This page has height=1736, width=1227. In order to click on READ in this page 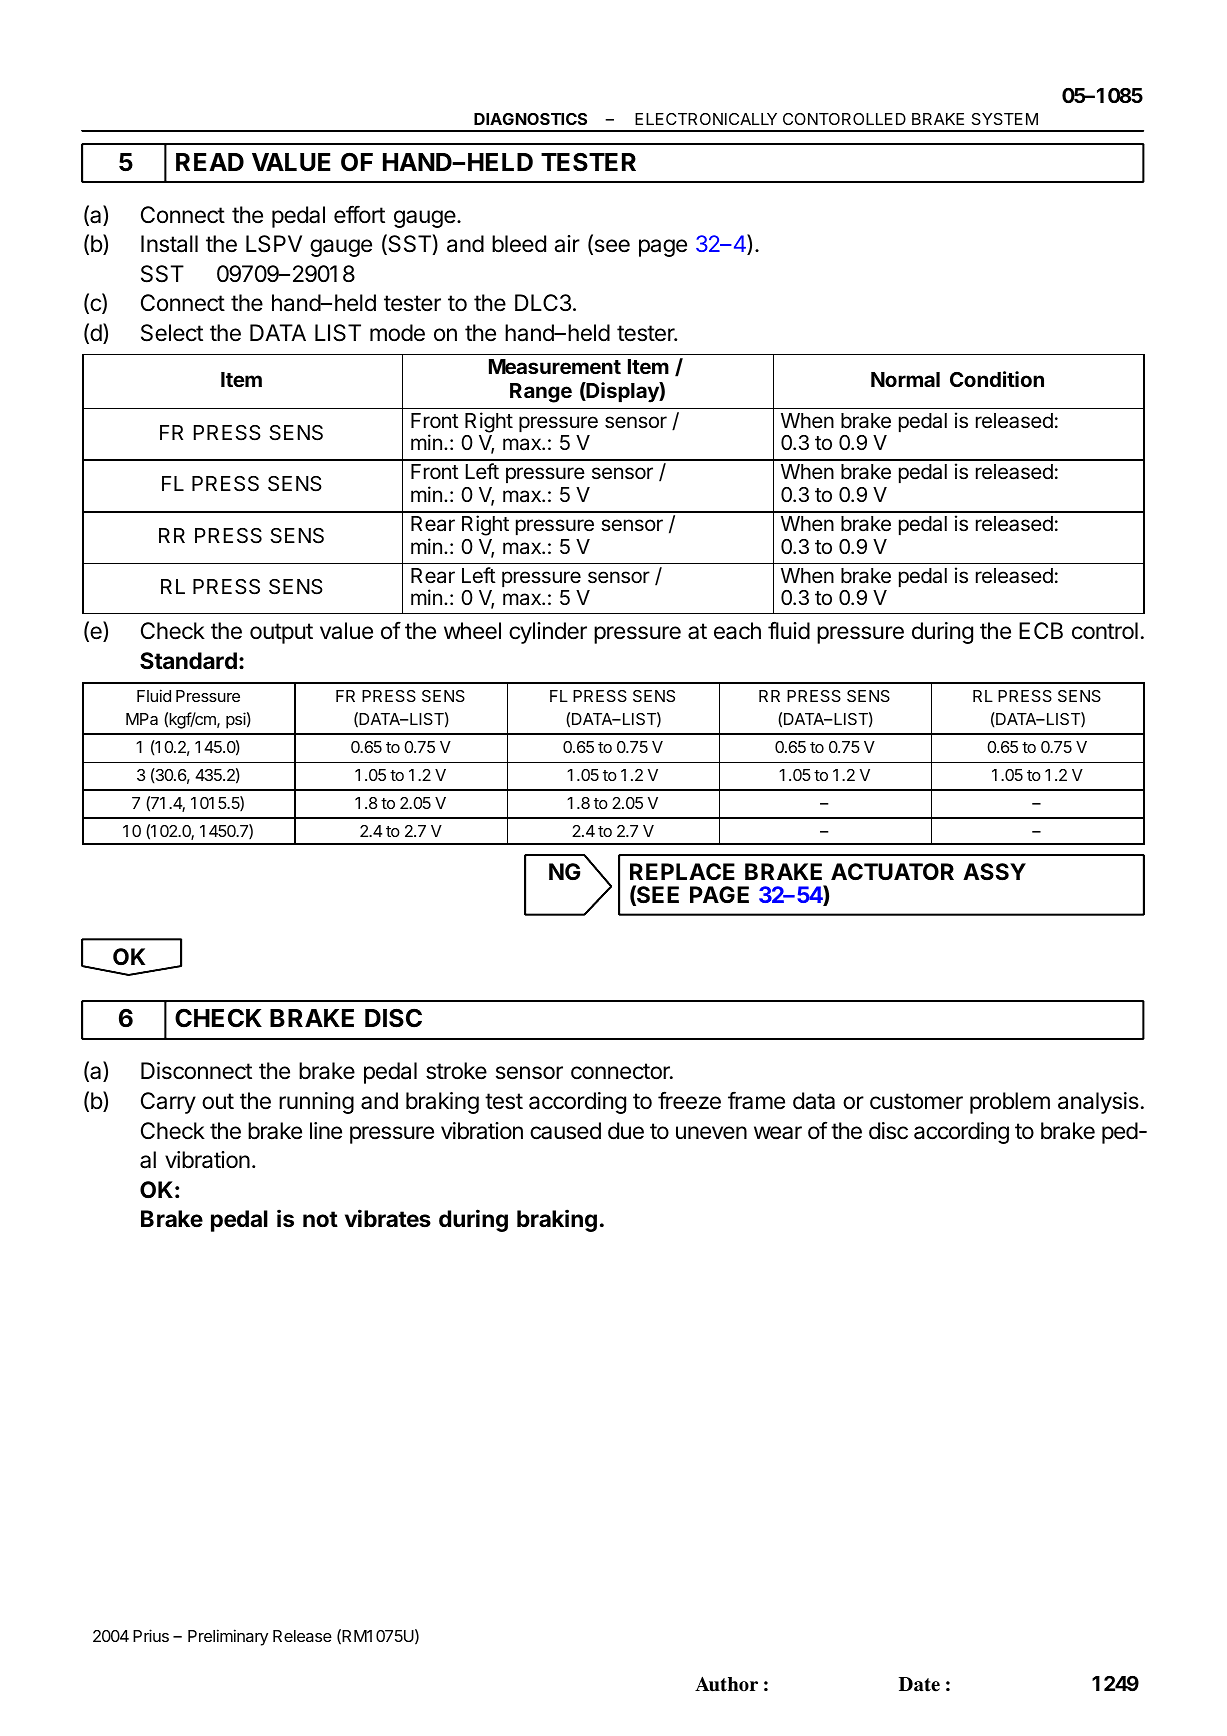, I will do `click(210, 162)`.
